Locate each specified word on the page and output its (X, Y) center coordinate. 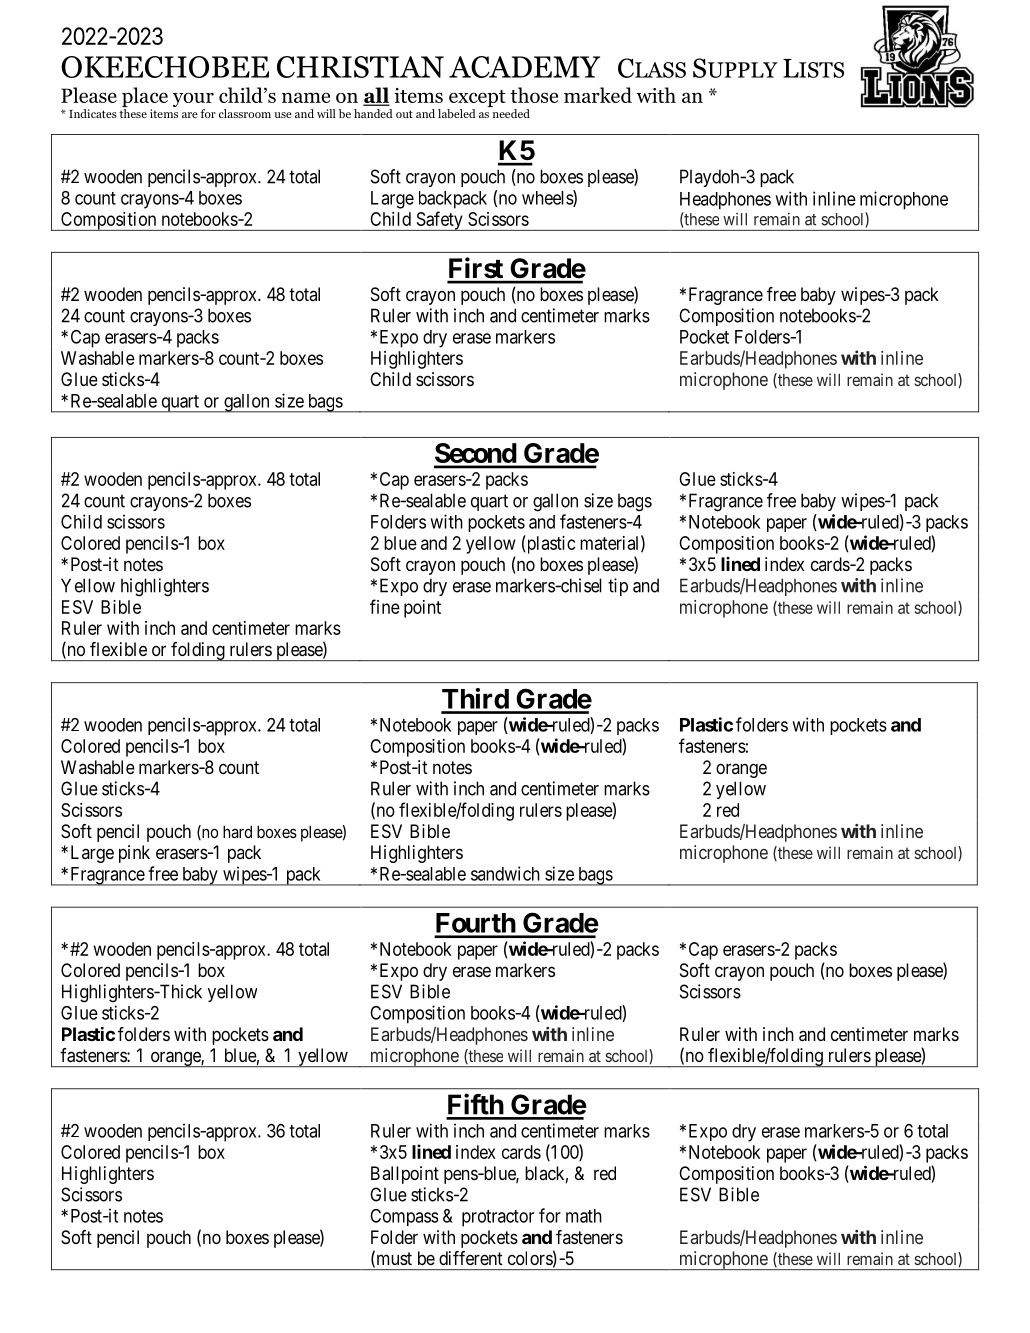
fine (385, 606)
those (534, 95)
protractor (498, 1218)
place (145, 98)
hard (237, 831)
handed (373, 113)
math (584, 1216)
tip (618, 587)
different (471, 1258)
